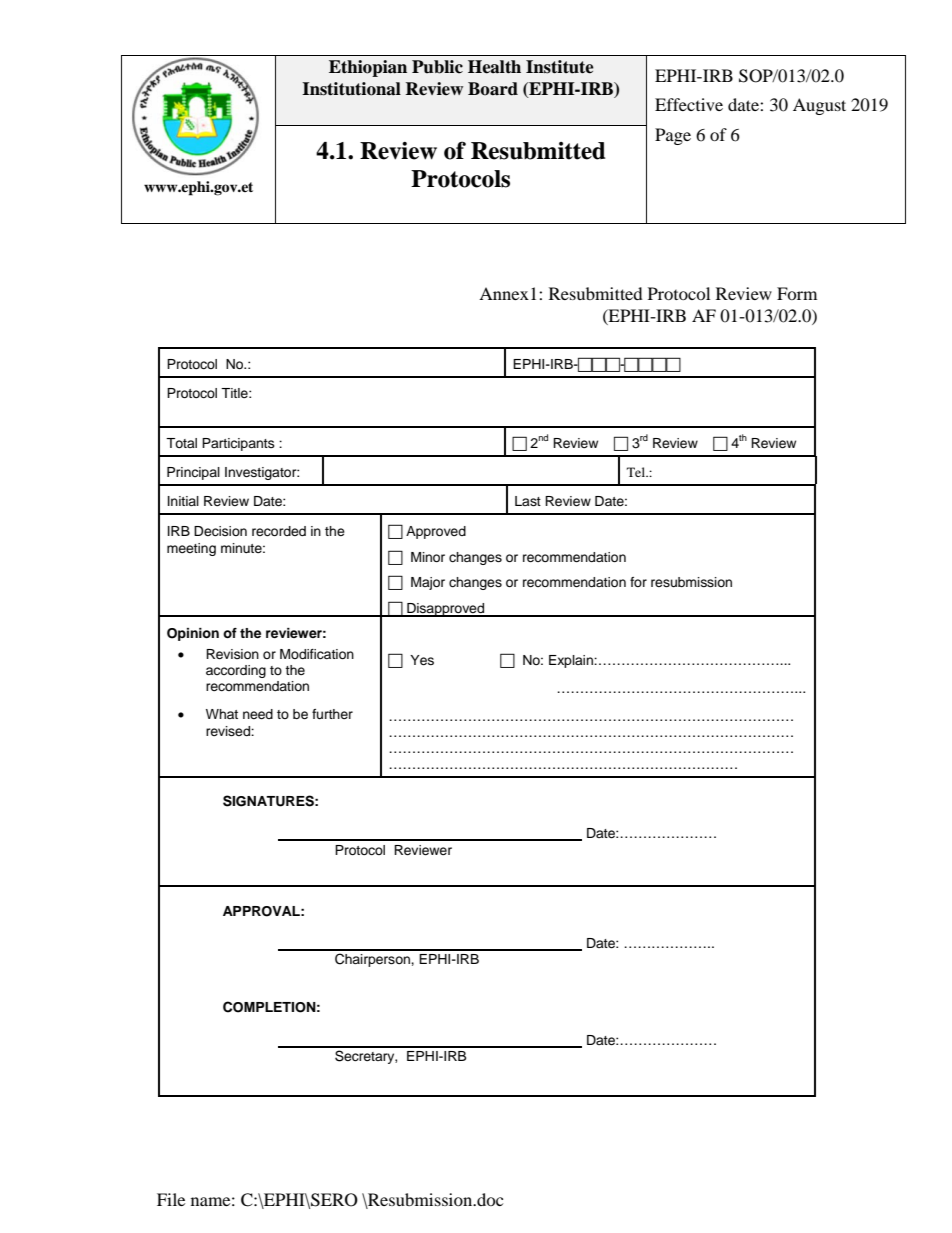  Describe the element at coordinates (351, 89) in the screenshot. I see `Institutional` at that location.
